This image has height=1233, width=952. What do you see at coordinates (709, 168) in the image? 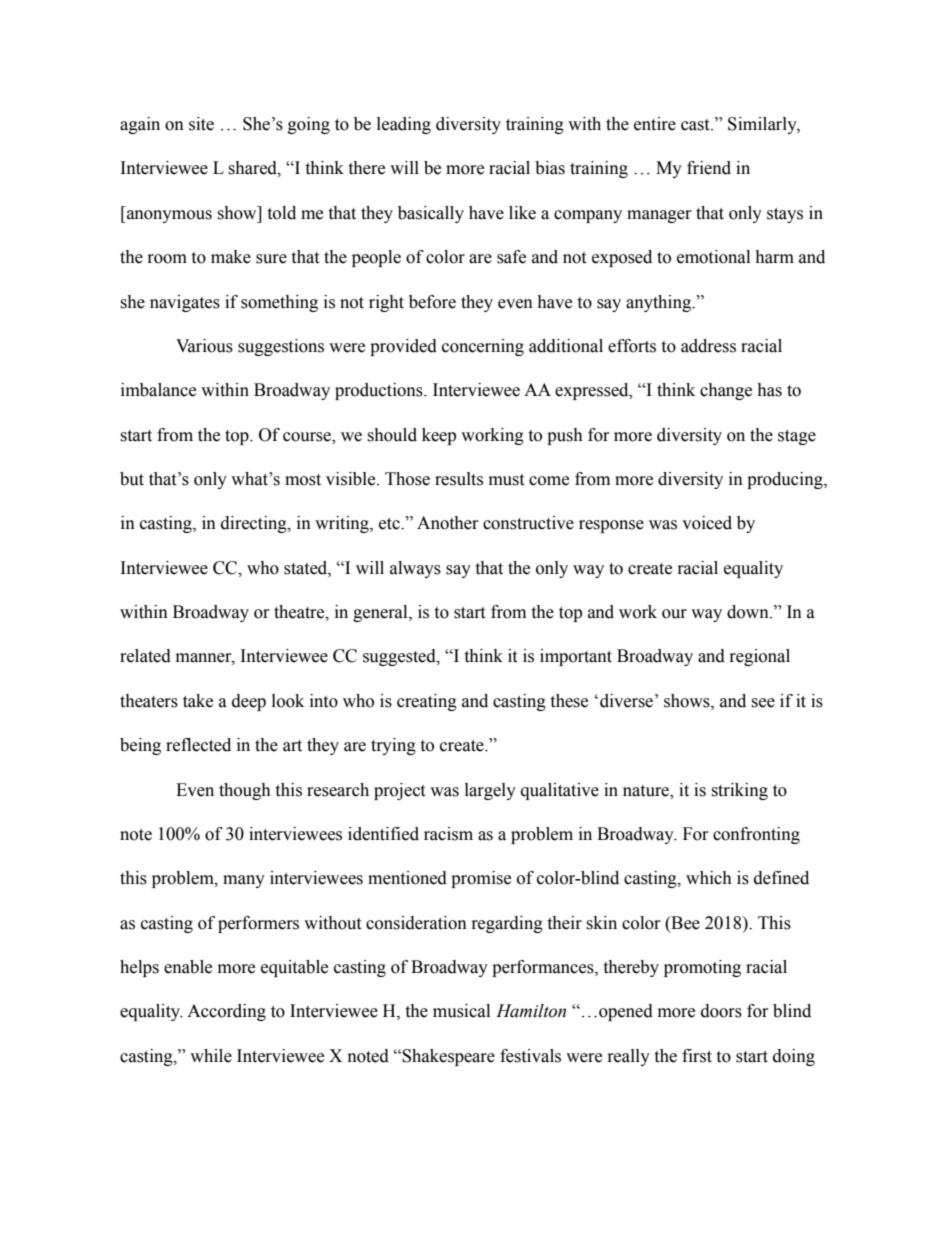
I see `friend` at bounding box center [709, 168].
